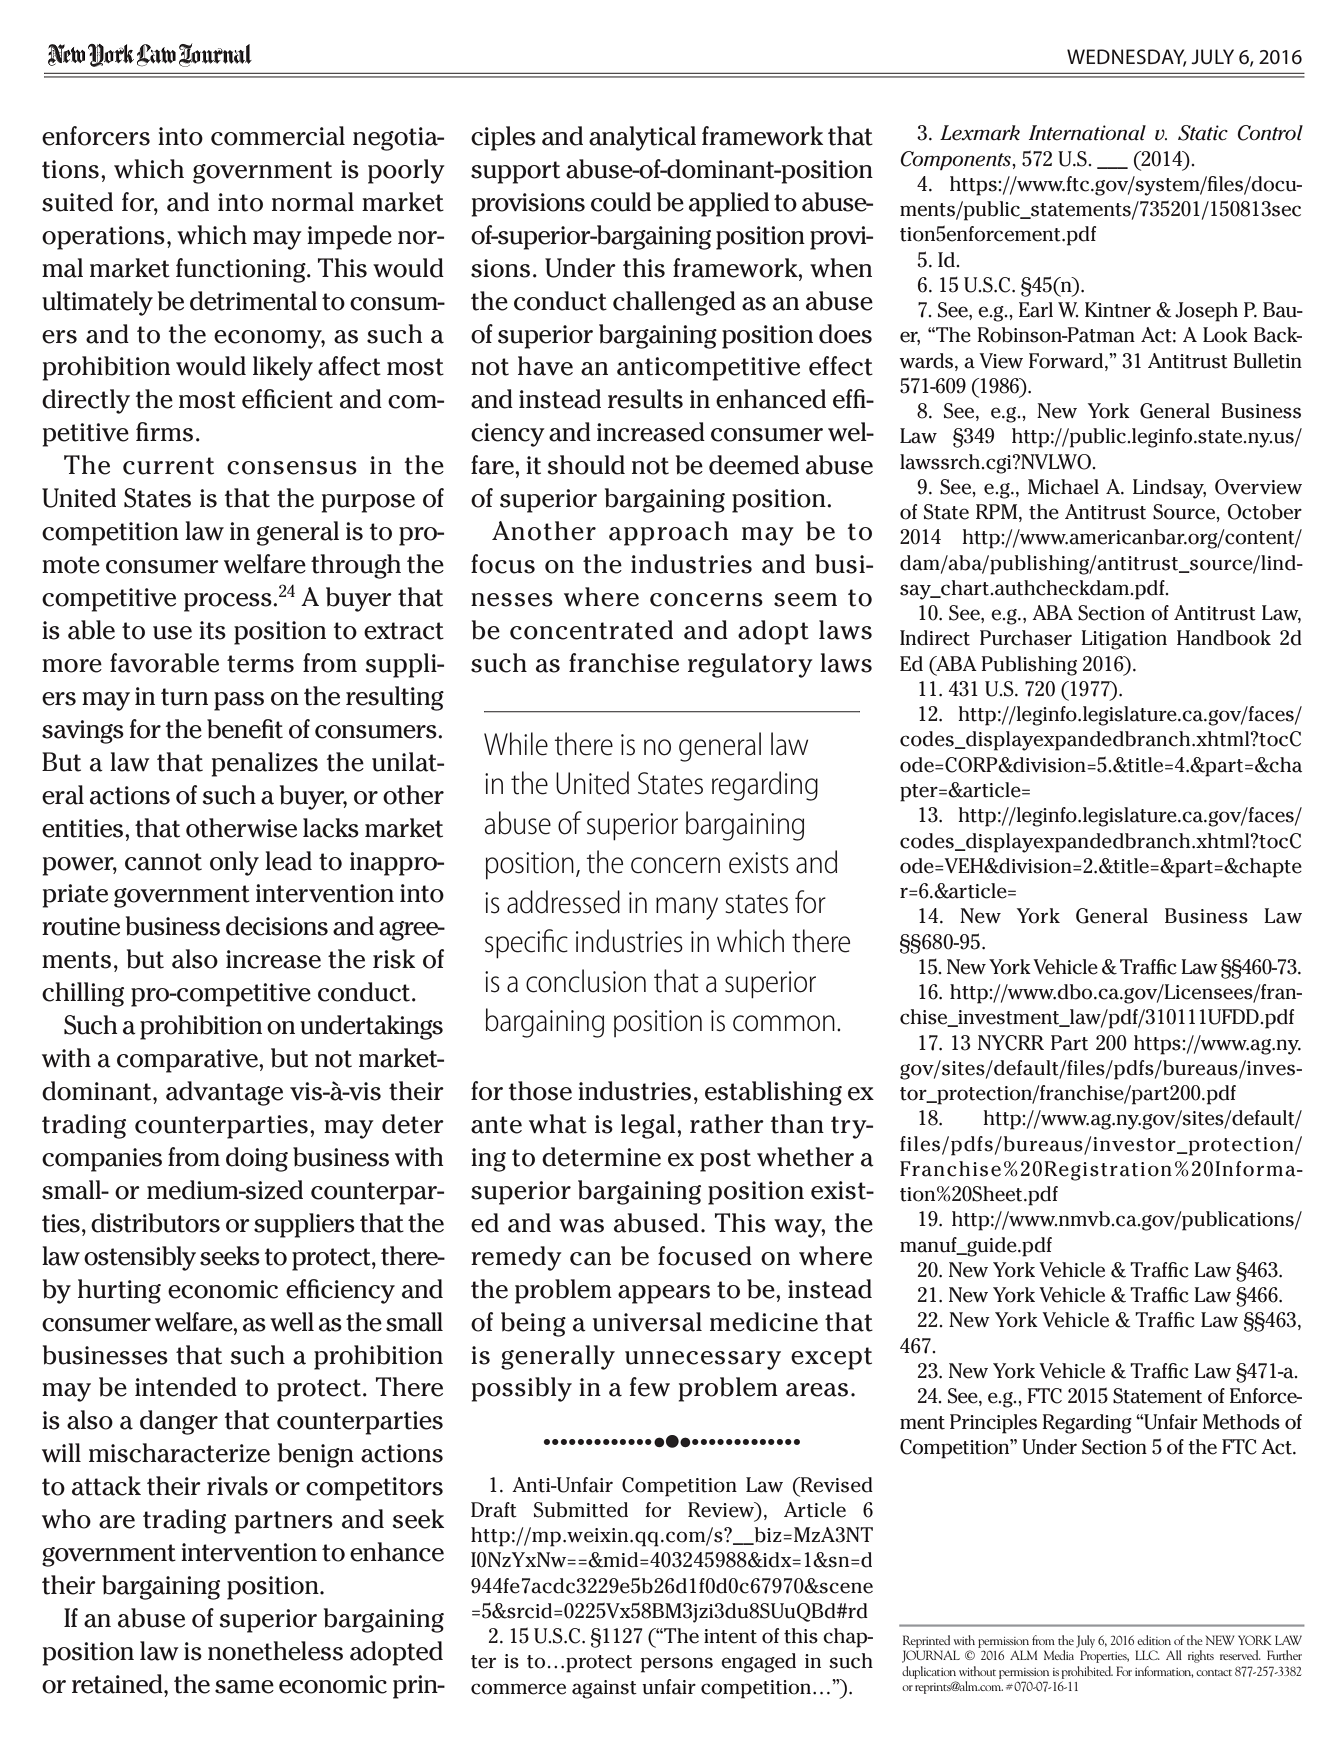  Describe the element at coordinates (1224, 638) in the screenshot. I see `Handbook` at that location.
